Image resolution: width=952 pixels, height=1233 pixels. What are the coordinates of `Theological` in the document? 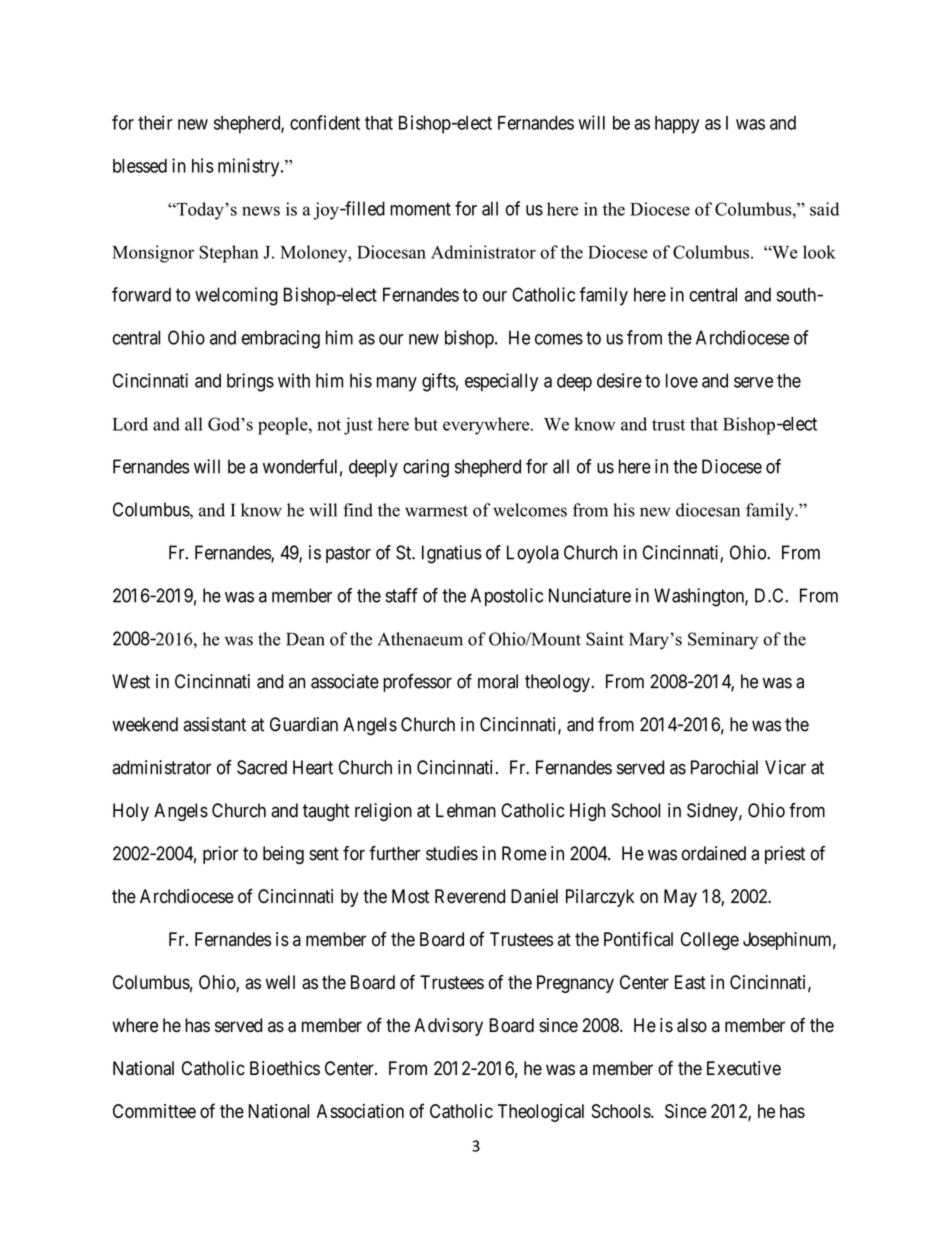 It's located at (541, 1113).
